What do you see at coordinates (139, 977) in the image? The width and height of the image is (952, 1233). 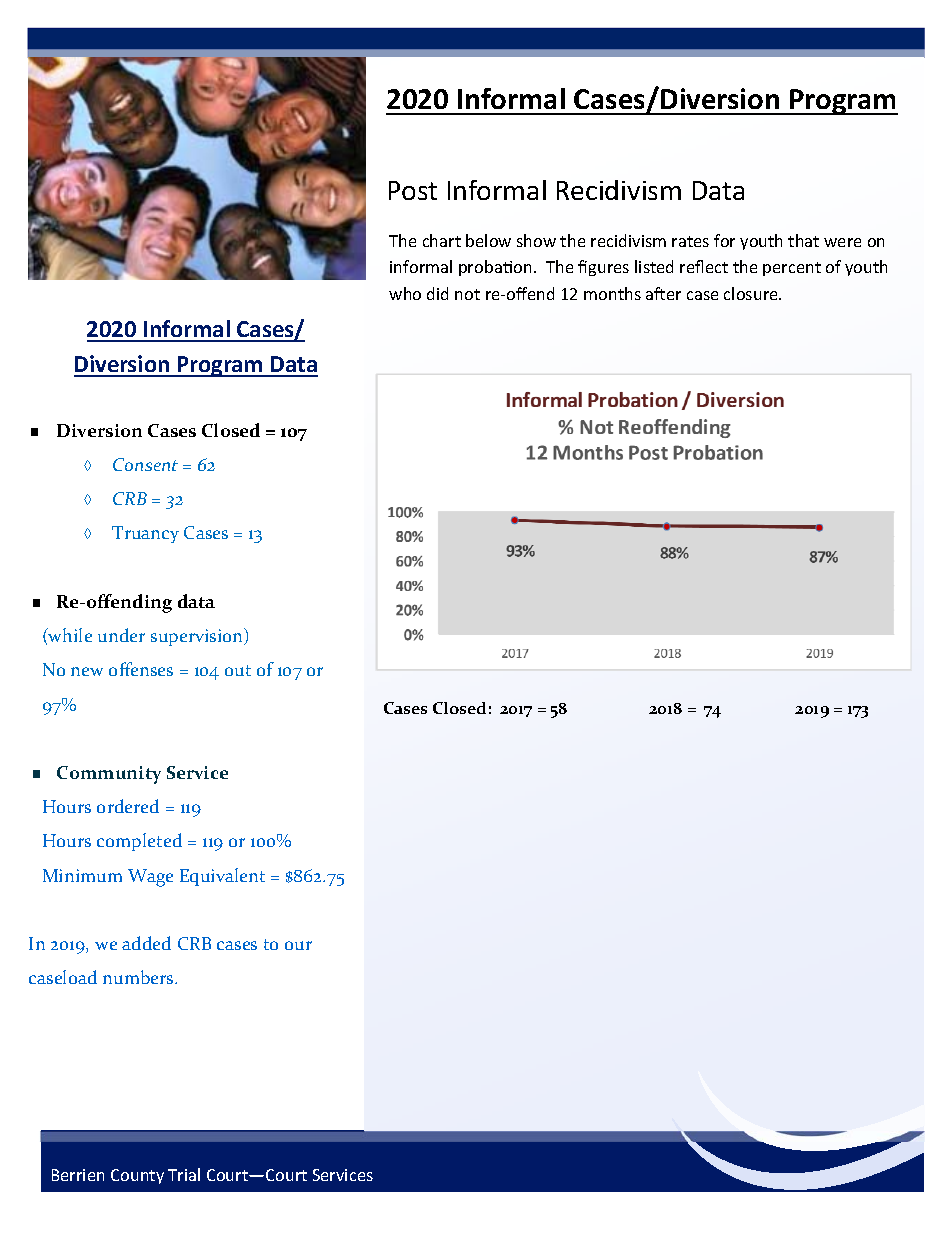 I see `numbers` at bounding box center [139, 977].
